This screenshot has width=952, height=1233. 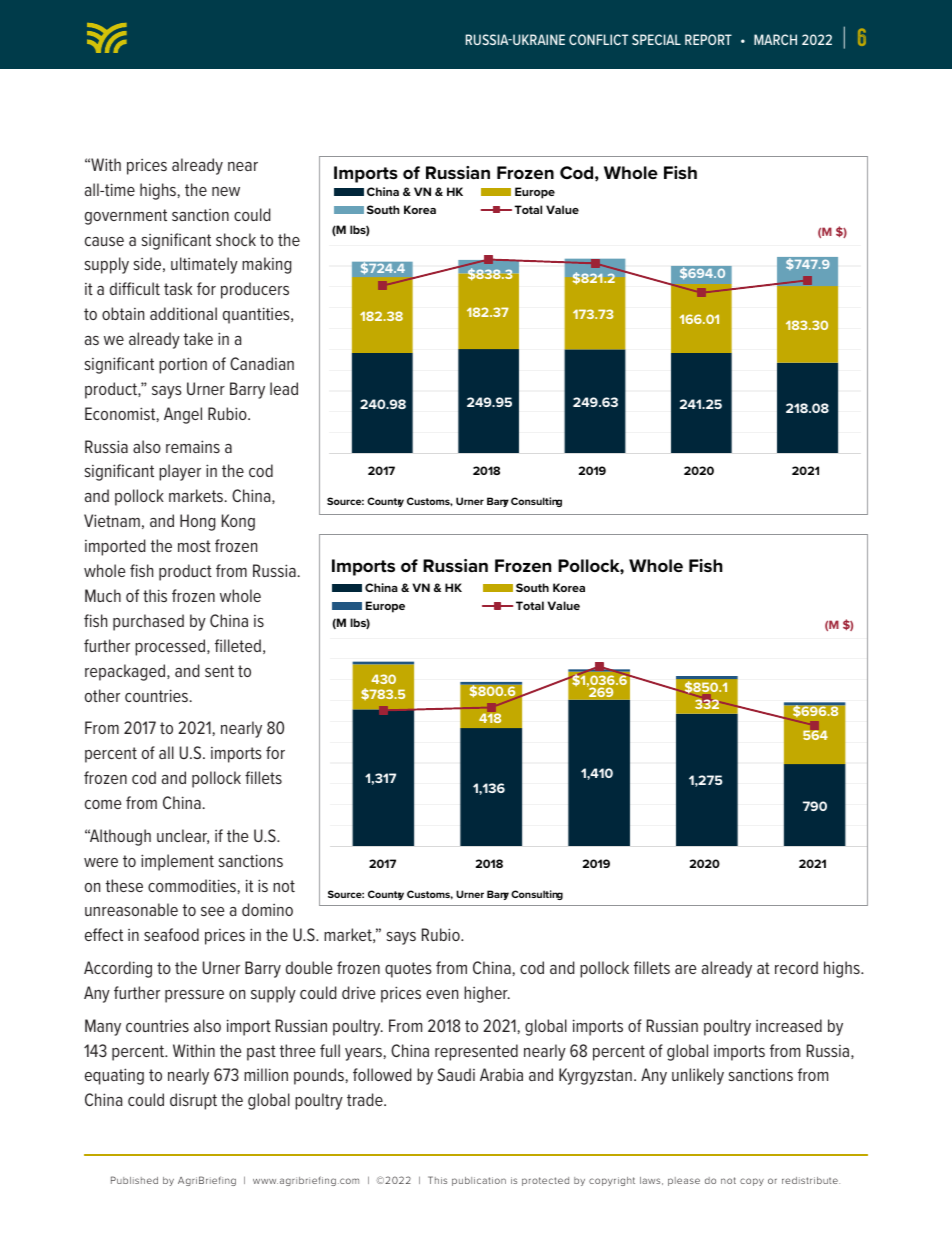 I want to click on filleted, so click(x=238, y=645).
